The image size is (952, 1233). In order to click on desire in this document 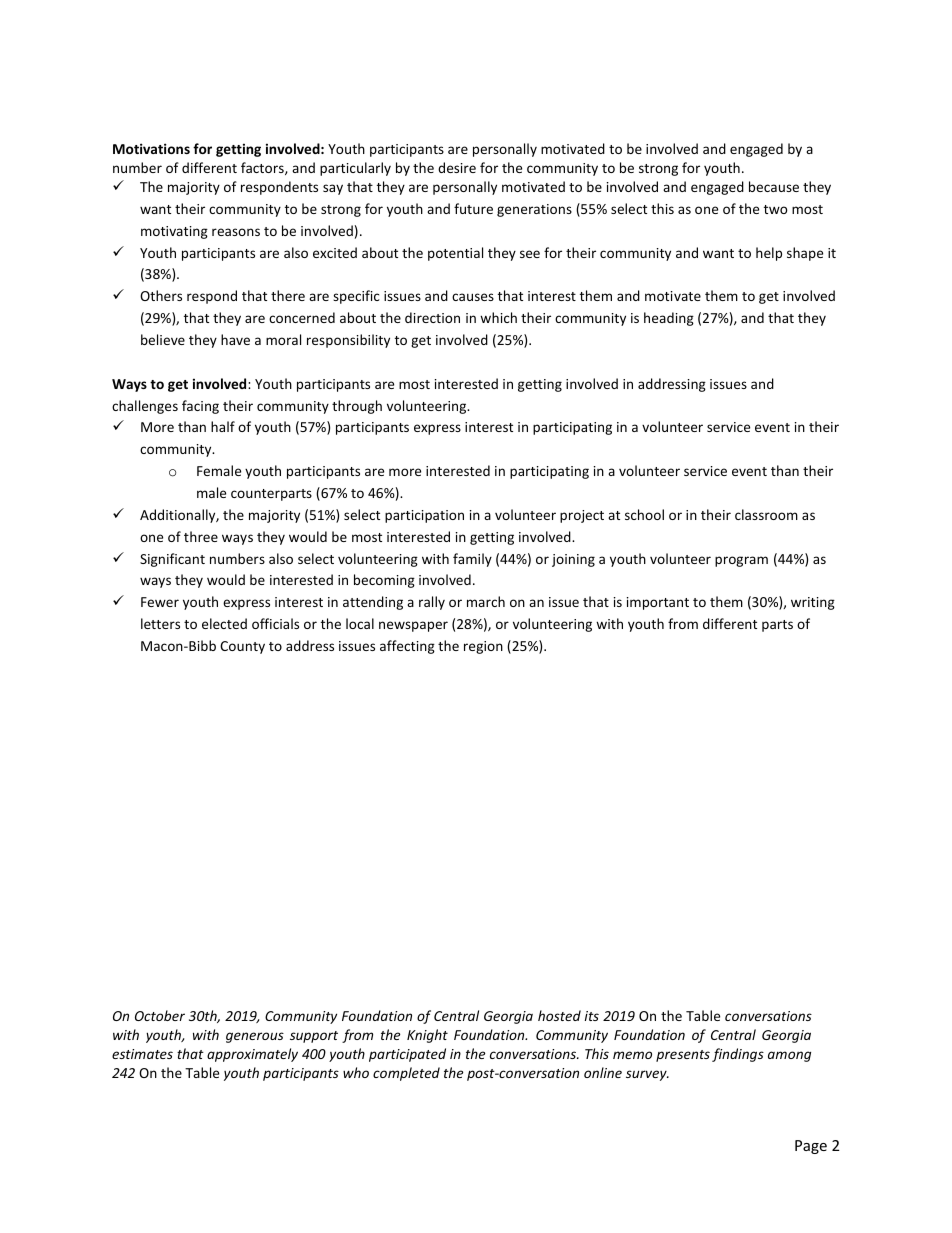, I will do `click(457, 167)`.
